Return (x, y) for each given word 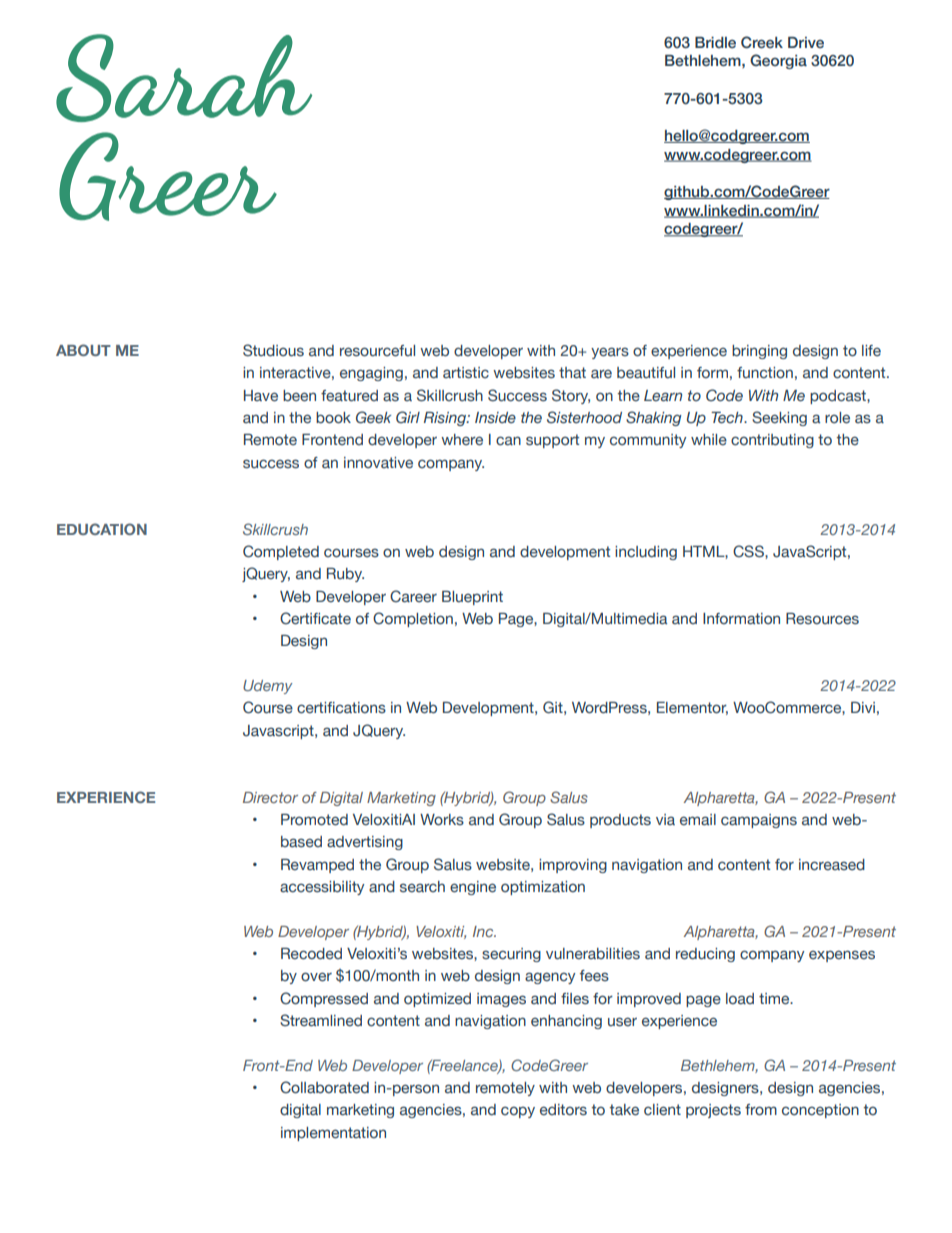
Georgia (778, 61)
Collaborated (324, 1087)
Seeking (779, 418)
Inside (495, 418)
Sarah (184, 78)
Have (261, 396)
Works (442, 820)
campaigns (759, 821)
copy (518, 1112)
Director (270, 797)
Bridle (715, 42)
